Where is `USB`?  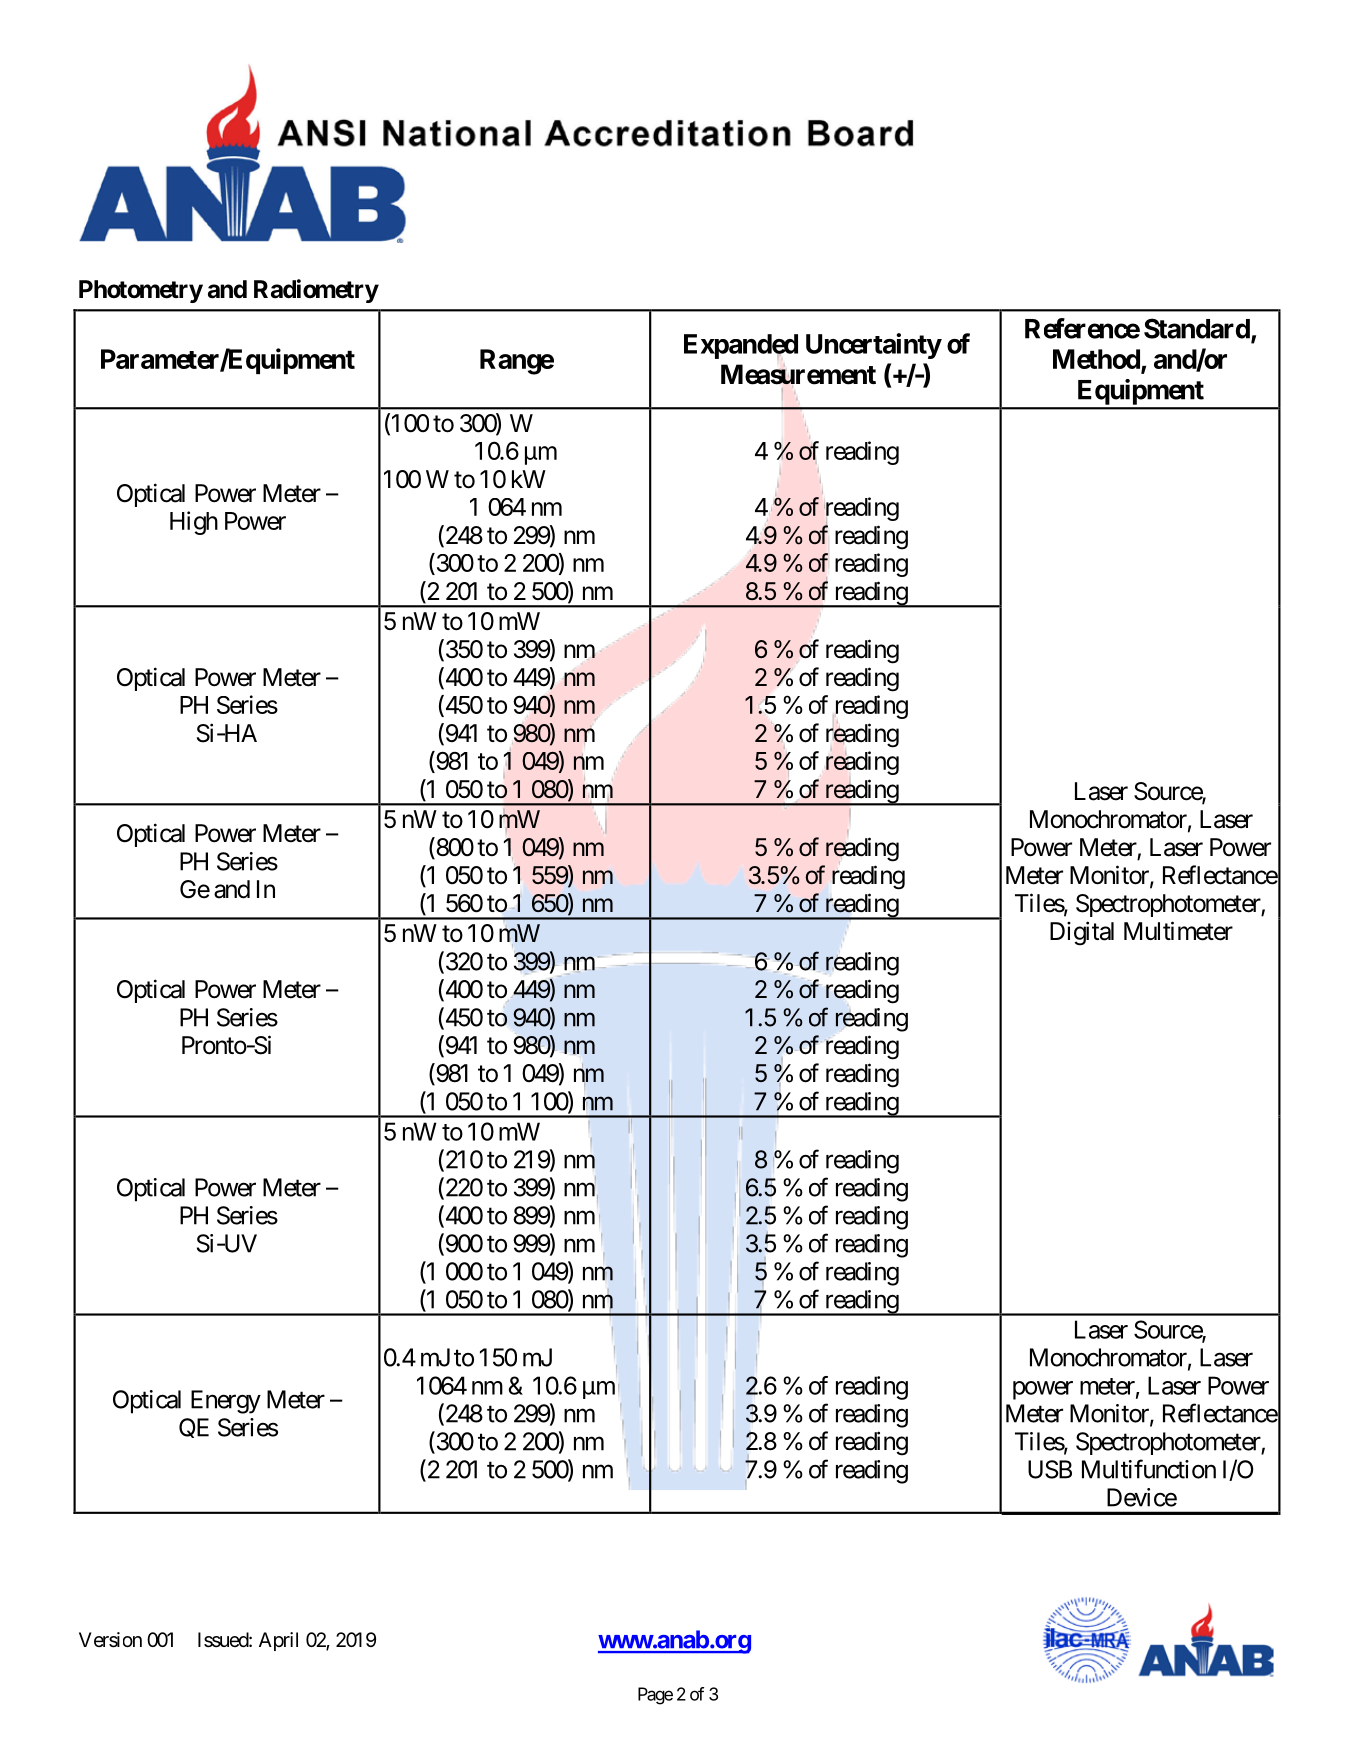 USB is located at coordinates (1050, 1469).
